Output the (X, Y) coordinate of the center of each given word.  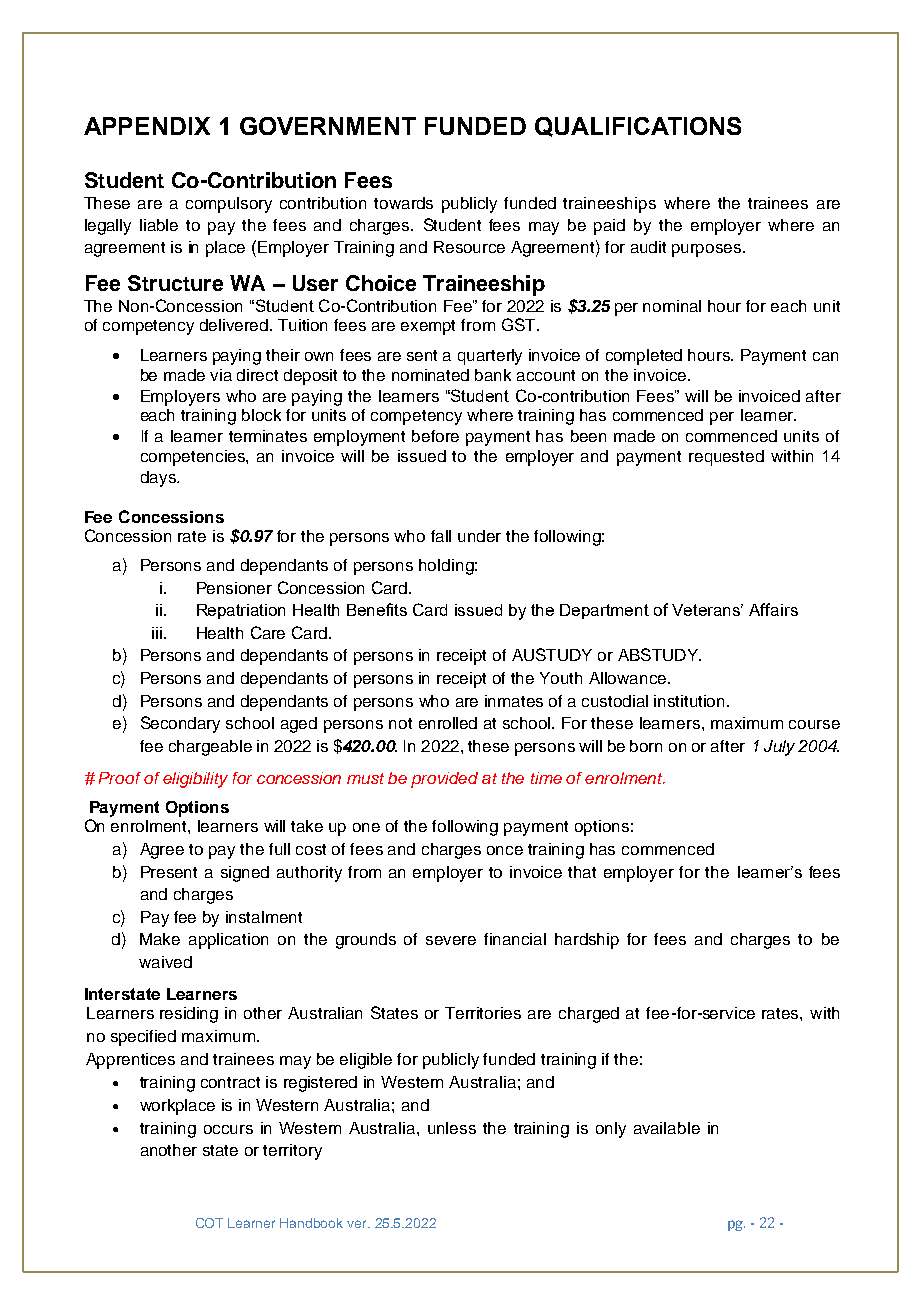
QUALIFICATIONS (638, 127)
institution (691, 701)
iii (157, 633)
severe (451, 940)
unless (452, 1128)
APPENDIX (147, 126)
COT (209, 1223)
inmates (514, 701)
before (435, 436)
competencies (194, 458)
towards (403, 203)
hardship (587, 941)
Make (160, 939)
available (667, 1128)
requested (726, 458)
